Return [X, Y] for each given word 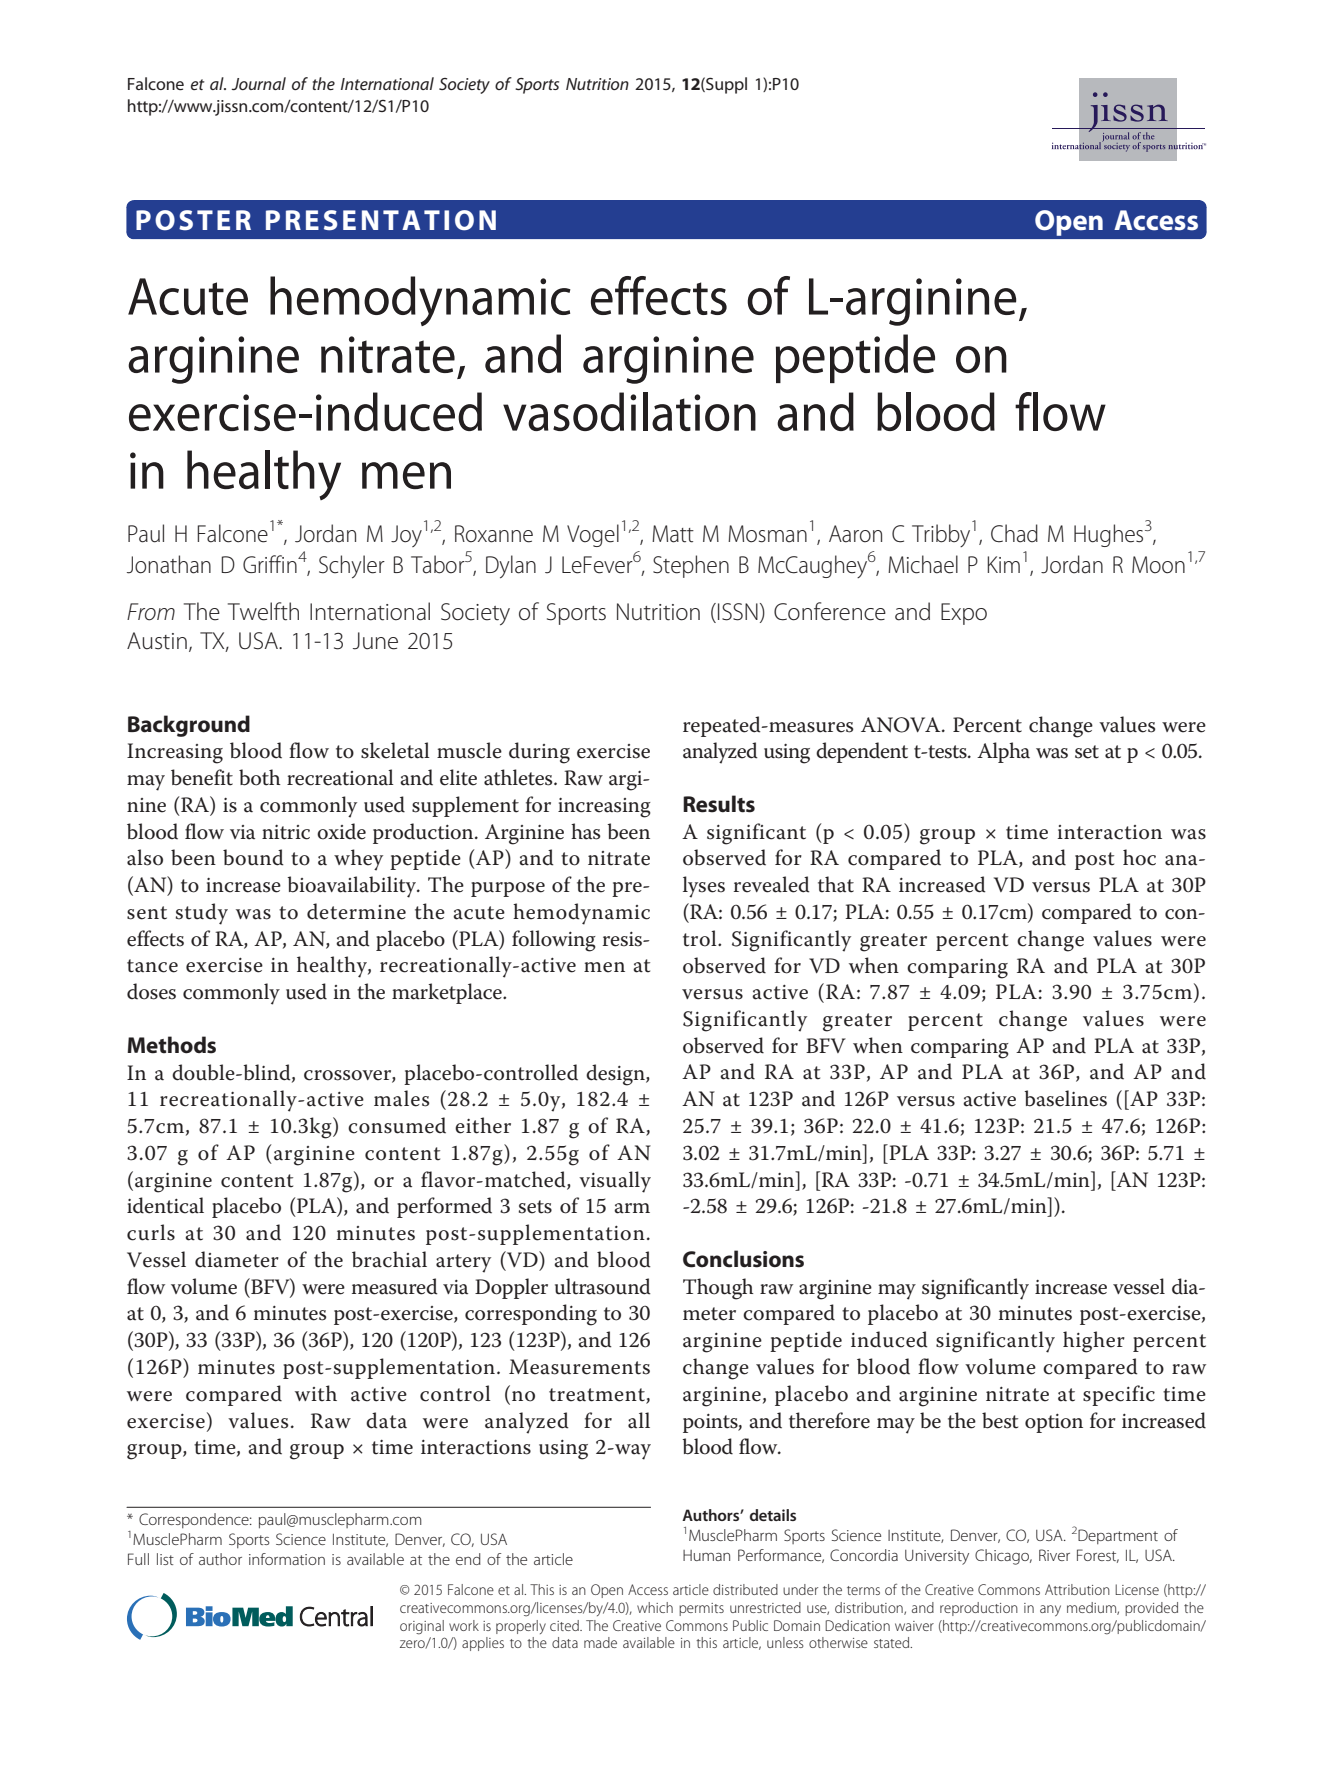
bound [253, 857]
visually [615, 1182]
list [165, 1559]
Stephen [691, 566]
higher [1094, 1342]
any [1050, 1611]
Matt [673, 534]
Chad [1014, 533]
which [655, 1607]
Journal [258, 83]
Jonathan [169, 564]
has [585, 831]
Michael [923, 564]
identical [165, 1205]
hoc [1139, 857]
